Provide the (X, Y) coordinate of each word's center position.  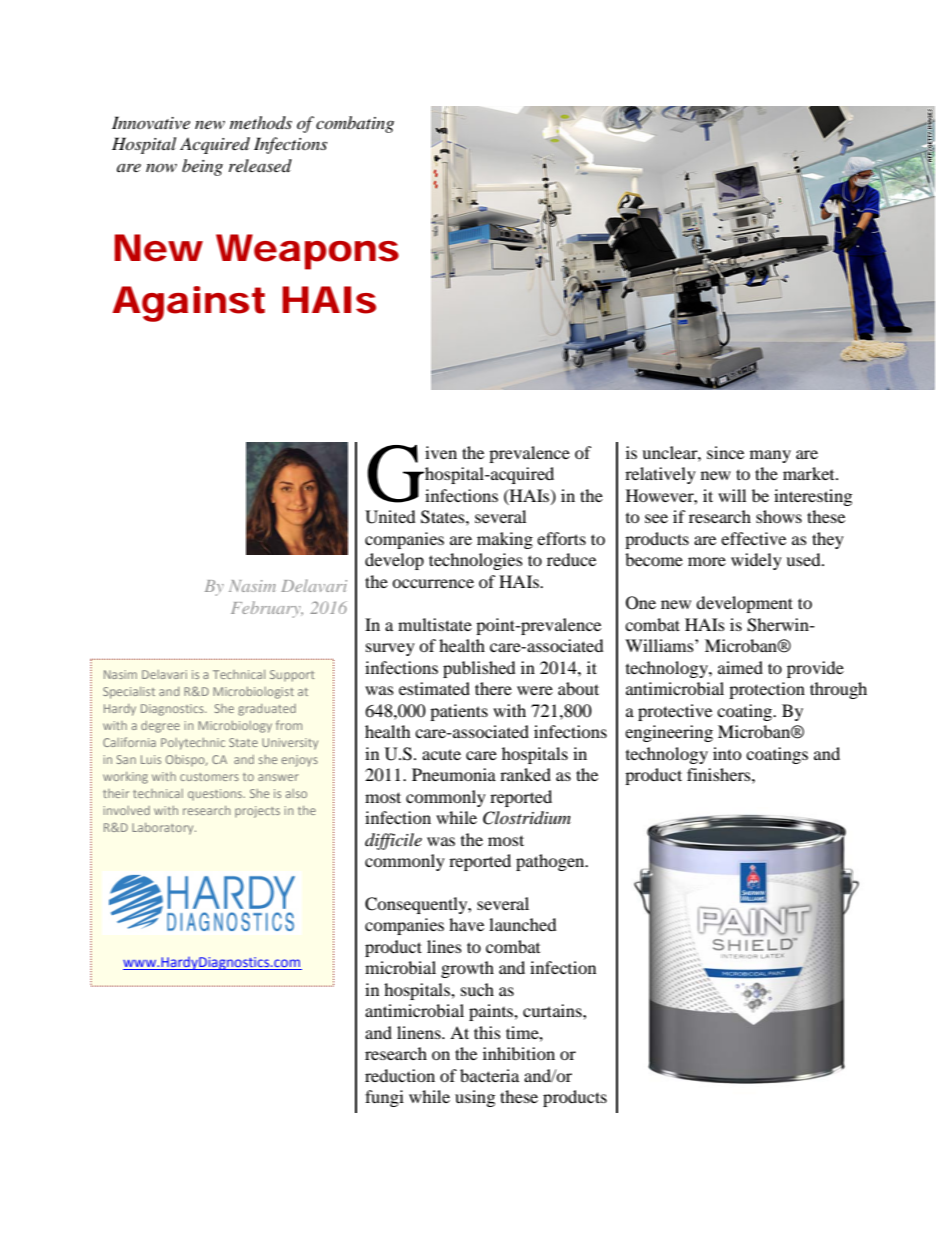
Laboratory (164, 829)
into (727, 753)
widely (756, 561)
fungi (384, 1098)
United (390, 517)
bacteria (489, 1075)
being (202, 167)
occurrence (433, 583)
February (267, 609)
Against (188, 304)
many (770, 456)
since (725, 452)
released (260, 165)
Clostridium (527, 818)
